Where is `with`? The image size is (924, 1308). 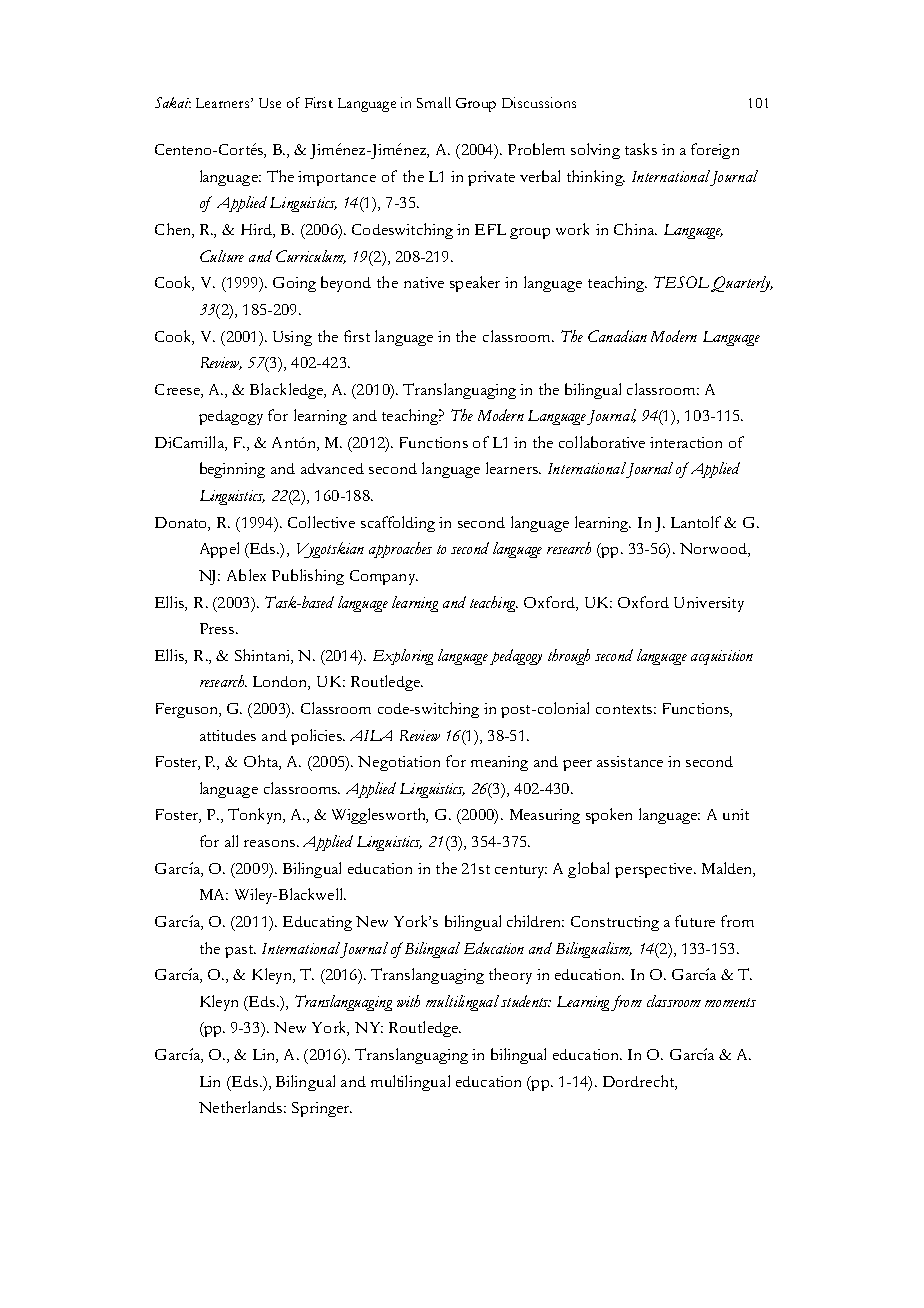
with is located at coordinates (408, 1001).
